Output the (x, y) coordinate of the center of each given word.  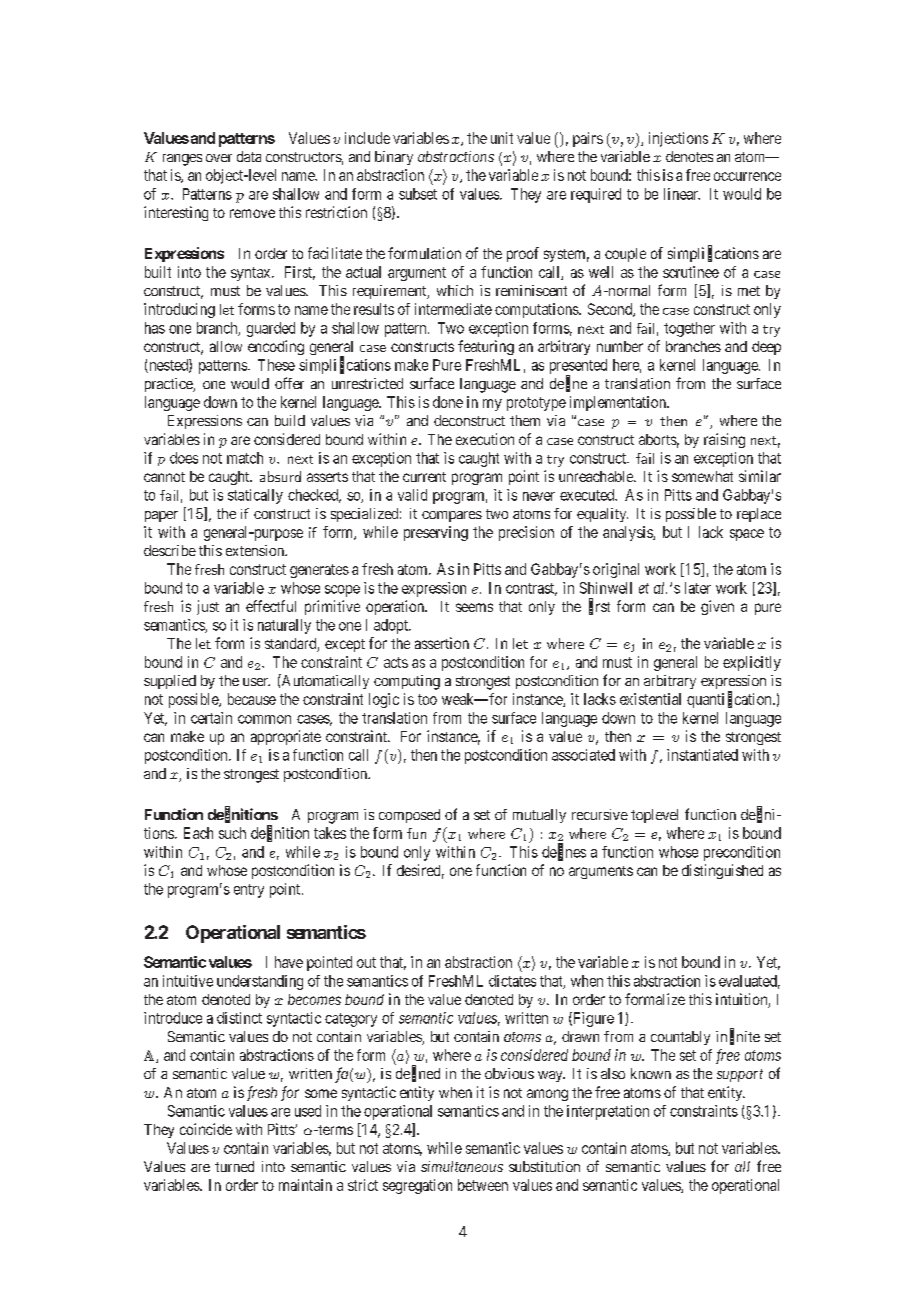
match (245, 458)
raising (724, 440)
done (448, 402)
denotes (689, 156)
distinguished (722, 871)
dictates (512, 981)
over (219, 158)
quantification (730, 700)
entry (249, 891)
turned (234, 1166)
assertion (442, 643)
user (256, 682)
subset (418, 194)
